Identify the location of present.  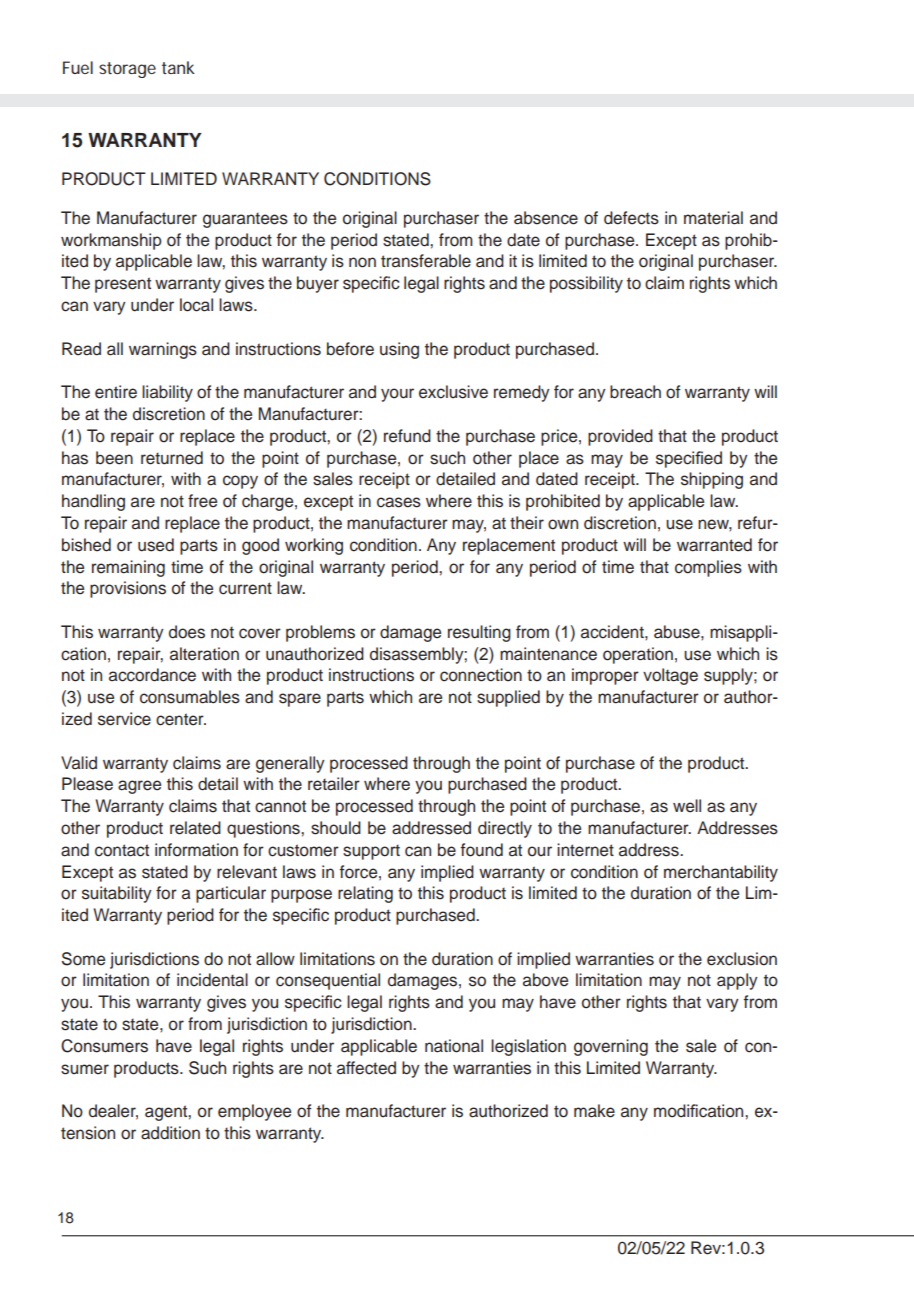
(123, 285).
